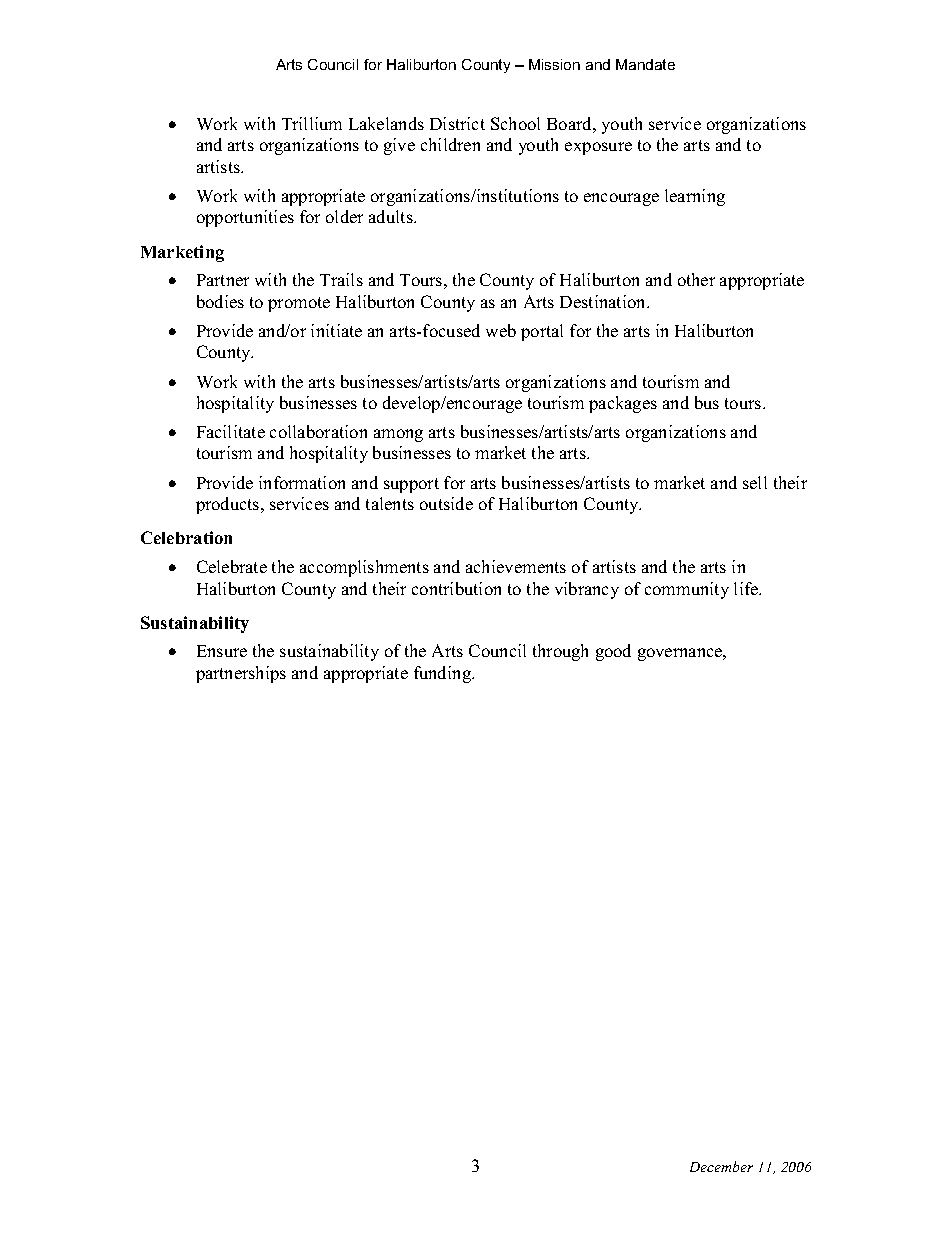  Describe the element at coordinates (222, 651) in the screenshot. I see `Ensure` at that location.
